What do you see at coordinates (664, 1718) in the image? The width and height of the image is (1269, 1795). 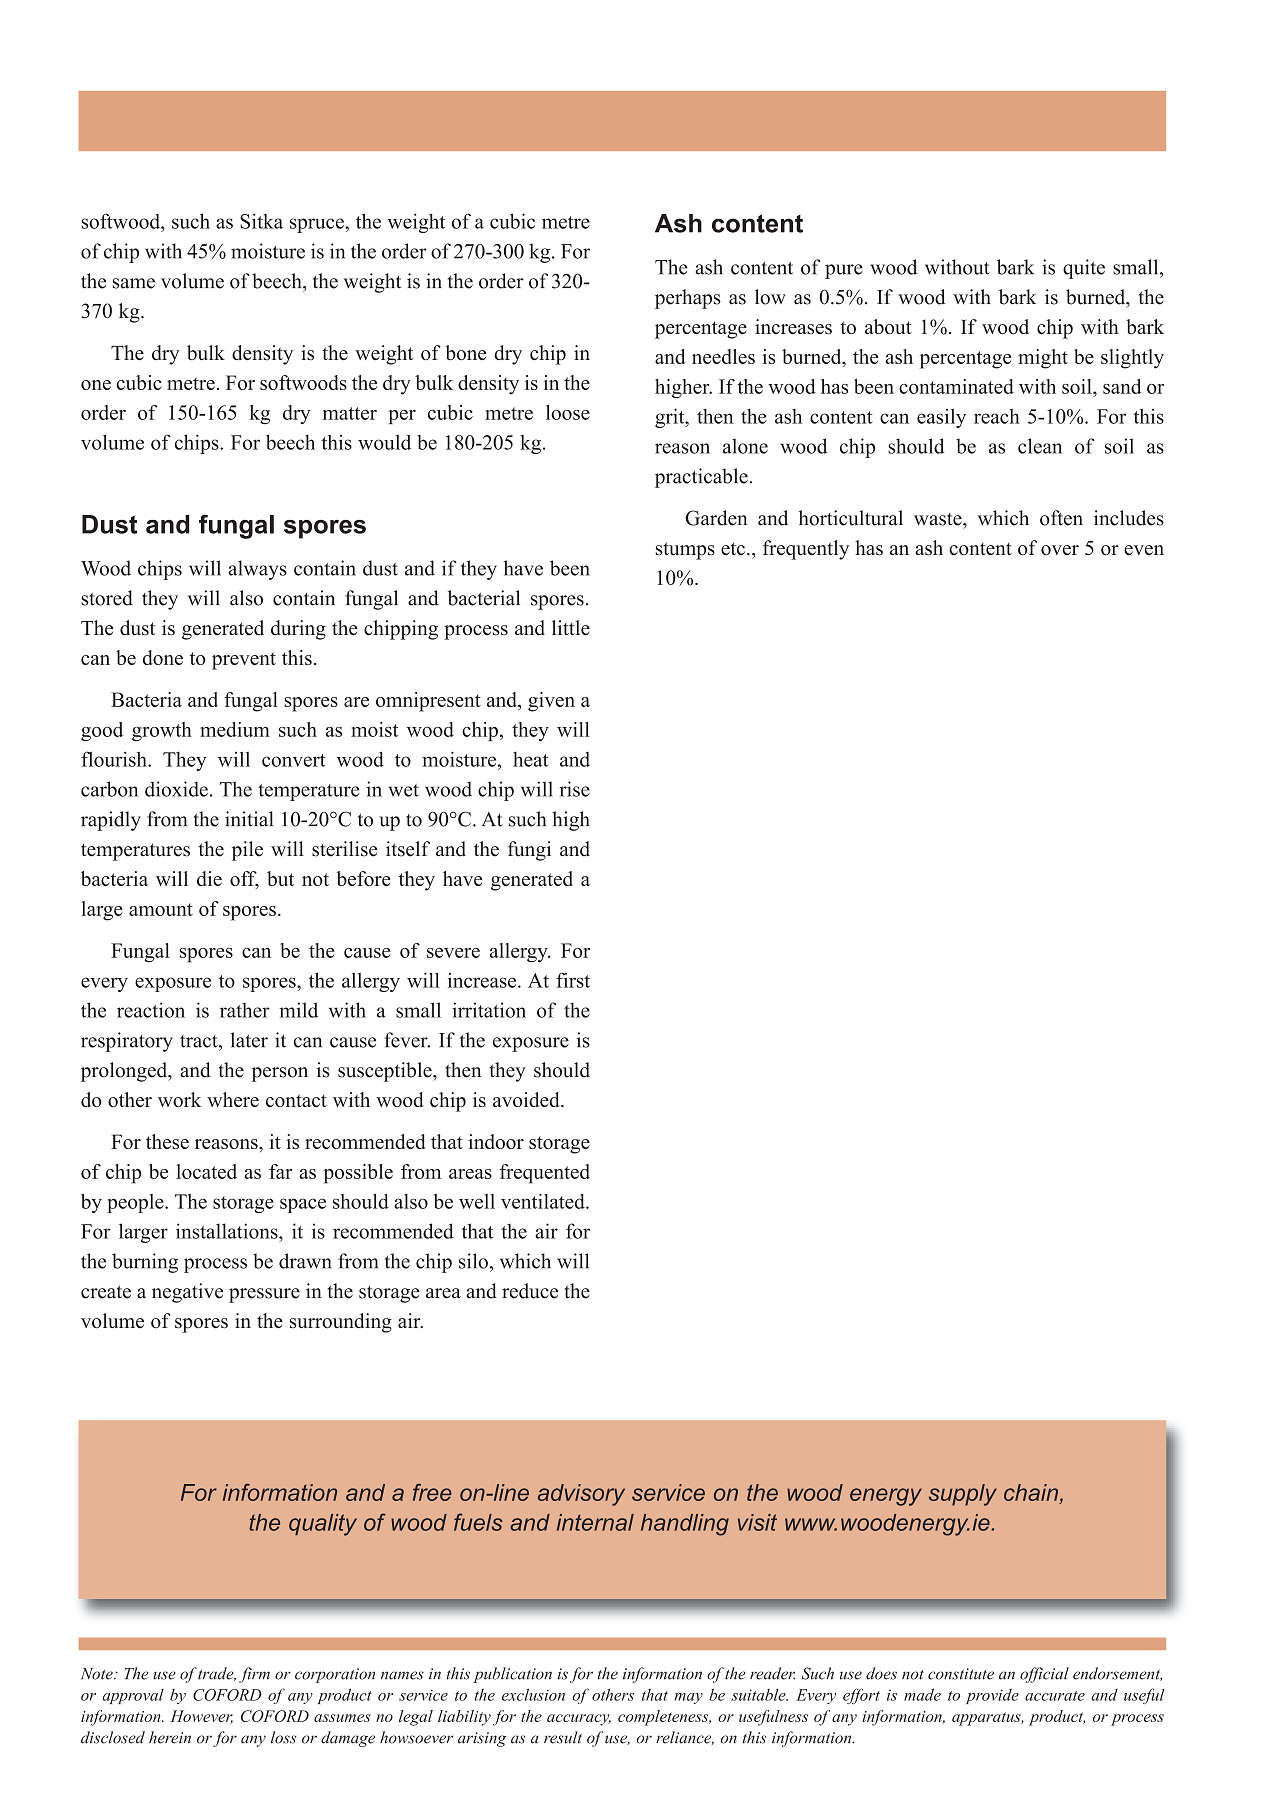 I see `completeness` at bounding box center [664, 1718].
